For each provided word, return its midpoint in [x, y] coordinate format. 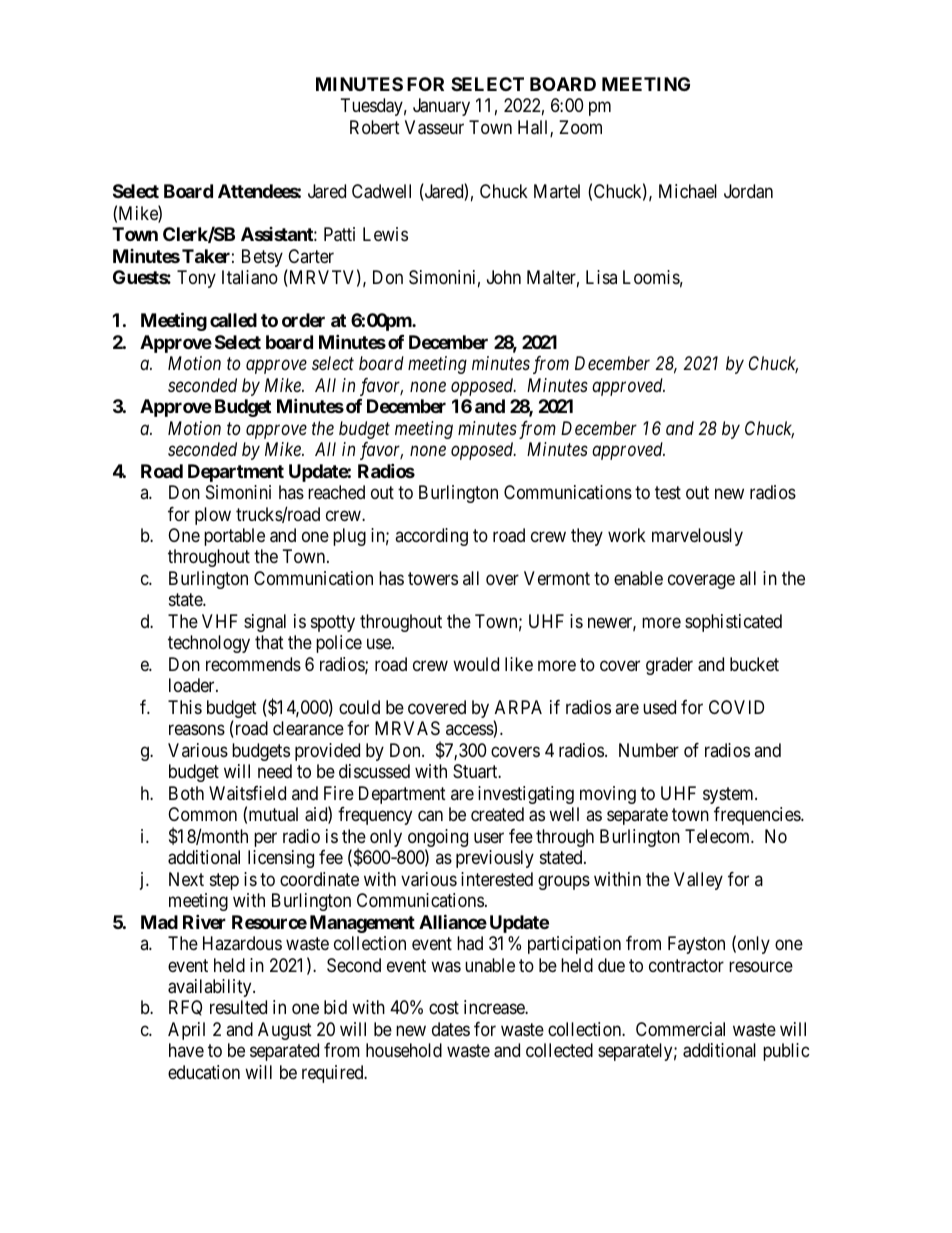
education [204, 1072]
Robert [375, 127]
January [441, 107]
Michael [688, 191]
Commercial [680, 1029]
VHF [220, 621]
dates [451, 1029]
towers [433, 578]
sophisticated [733, 623]
